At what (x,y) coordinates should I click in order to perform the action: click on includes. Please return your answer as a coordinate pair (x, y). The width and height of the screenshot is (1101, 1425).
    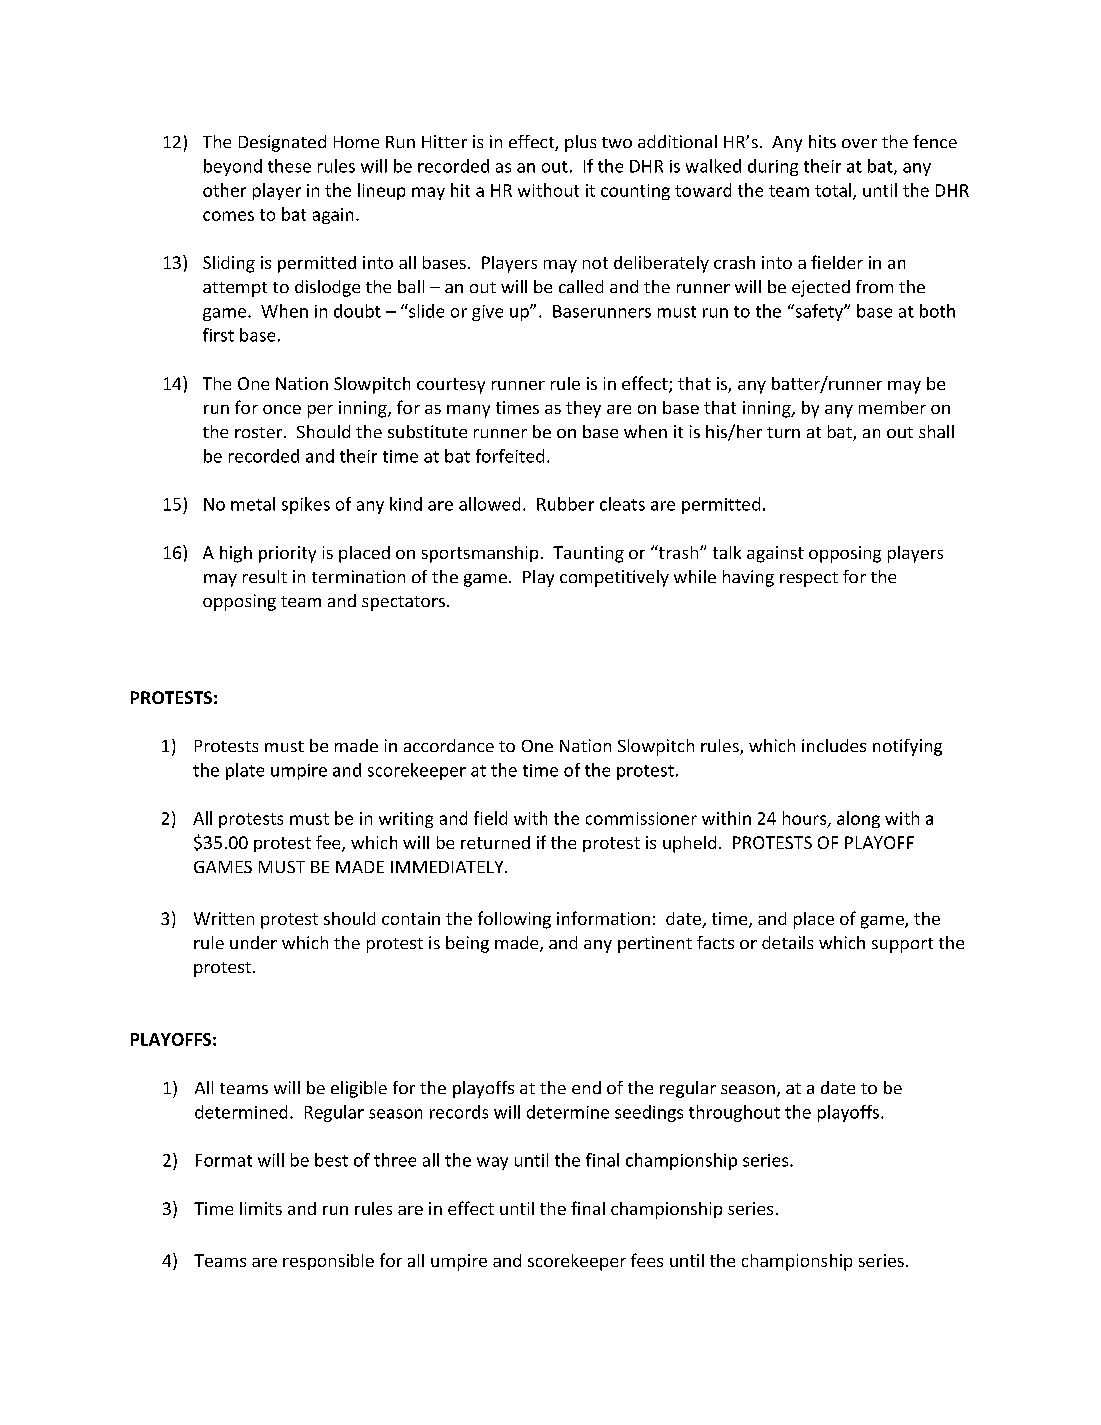
    Looking at the image, I should click on (834, 745).
